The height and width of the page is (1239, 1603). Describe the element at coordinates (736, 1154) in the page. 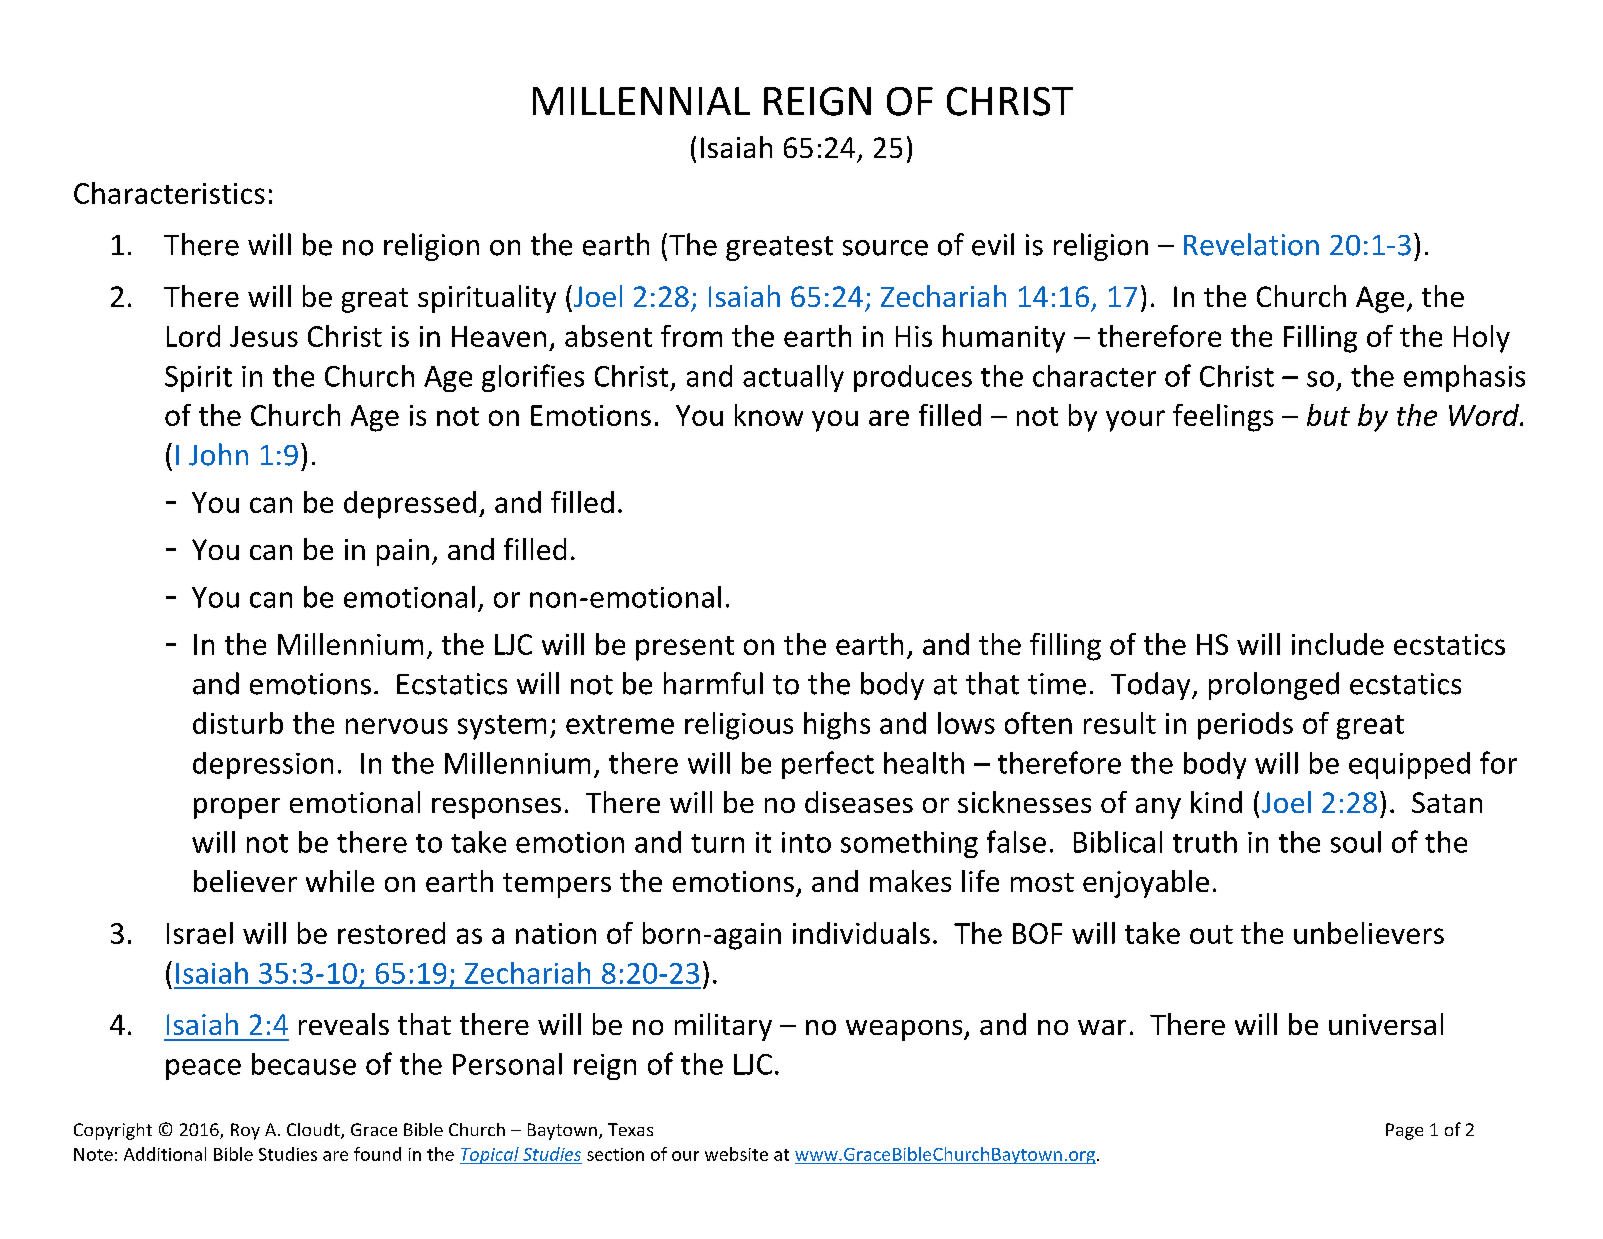

I see `website` at that location.
